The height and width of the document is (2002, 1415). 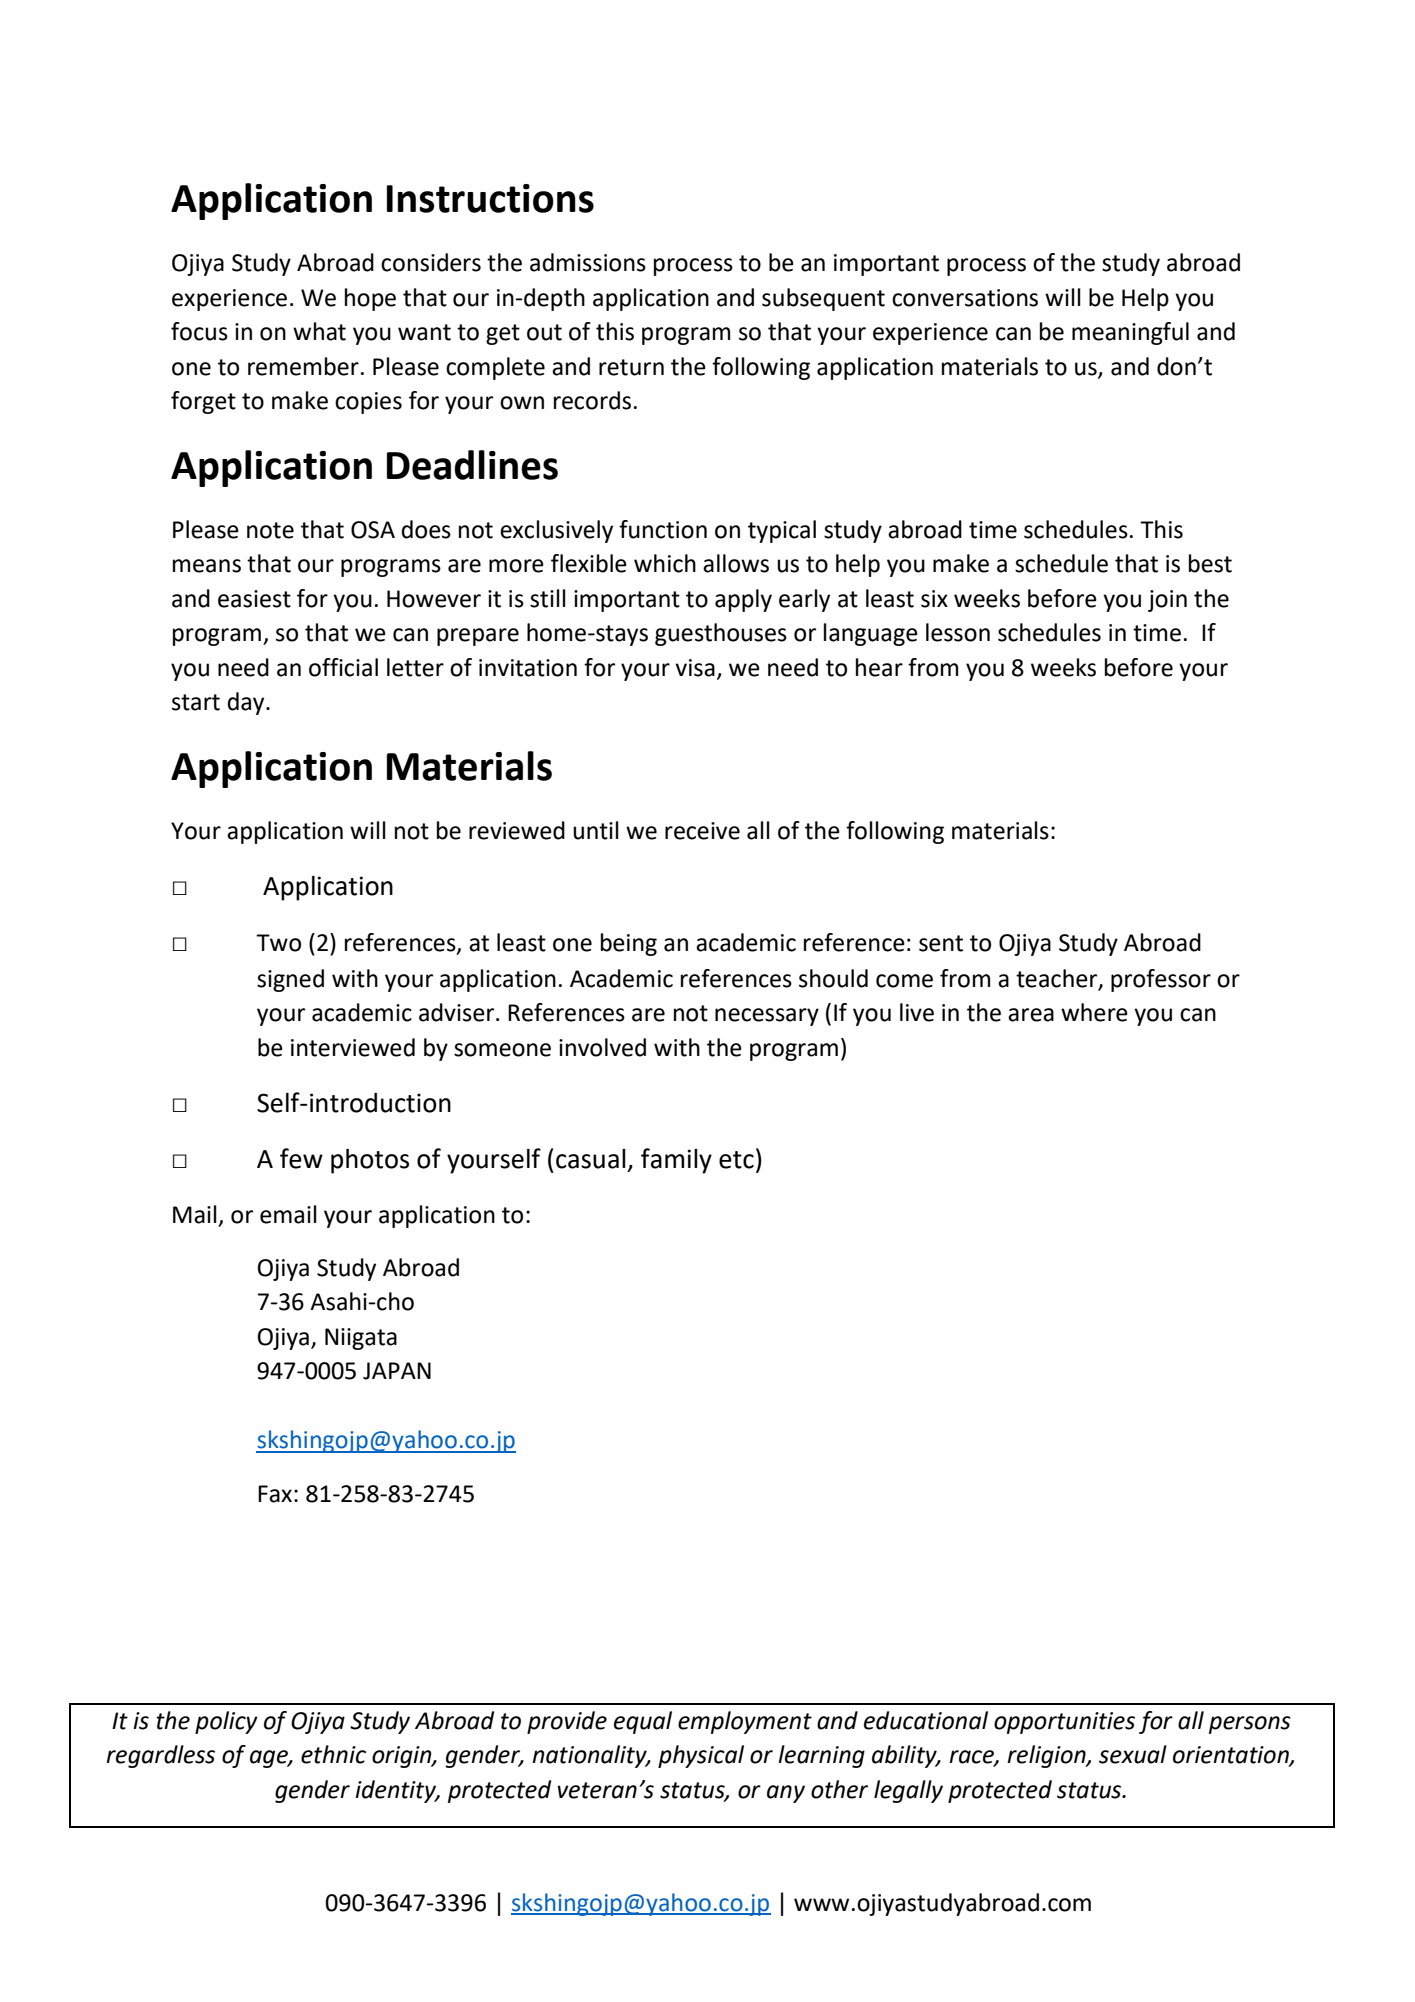 What do you see at coordinates (588, 262) in the document?
I see `admissions` at bounding box center [588, 262].
